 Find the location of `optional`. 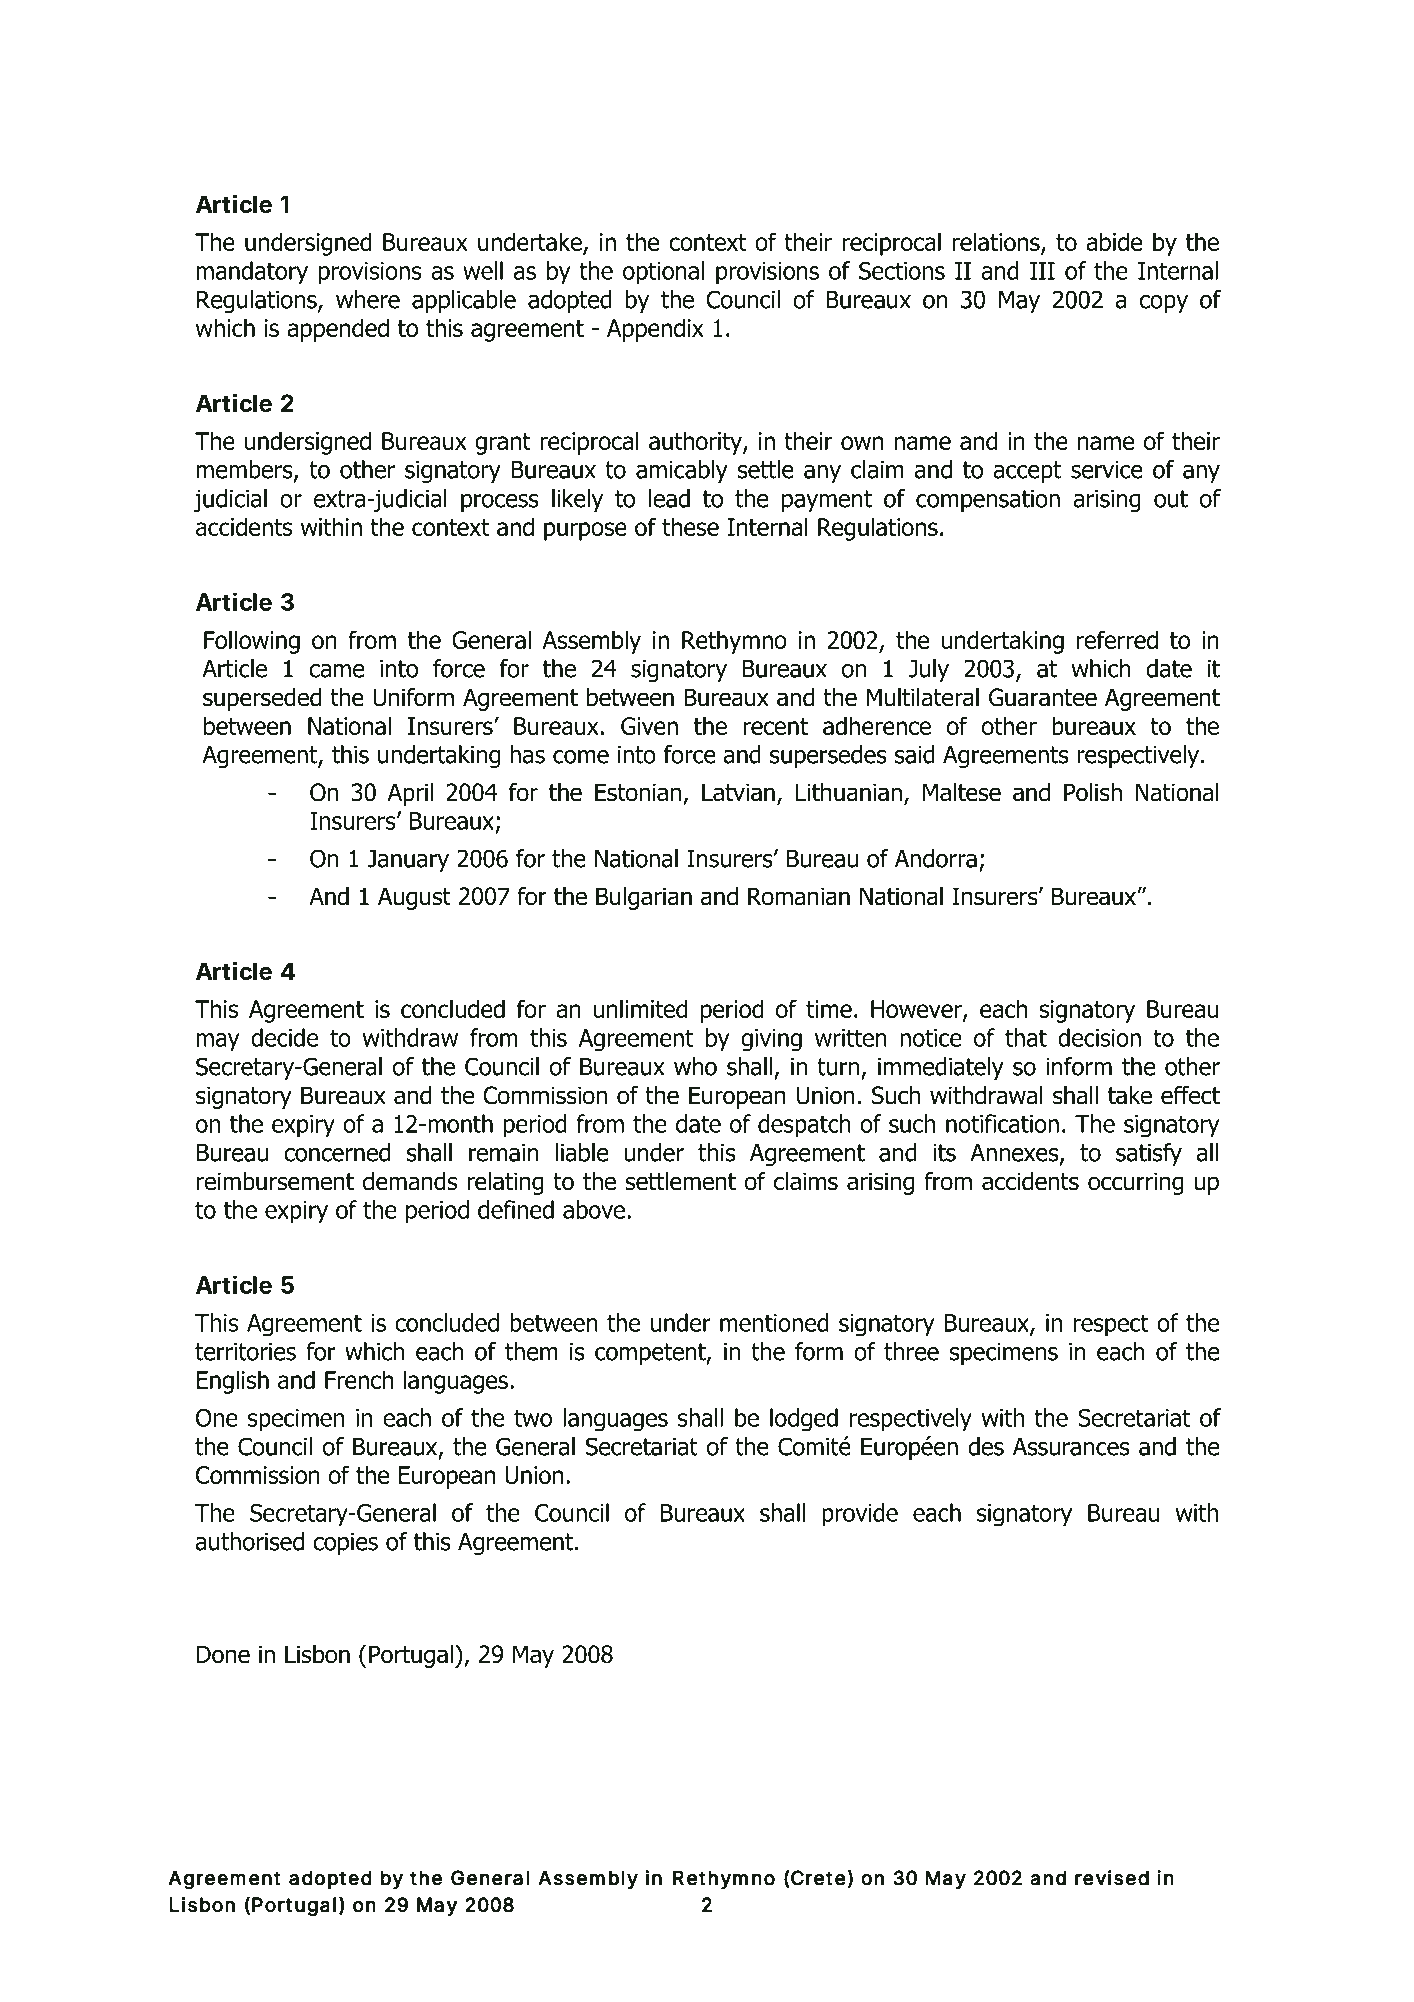

optional is located at coordinates (663, 273).
